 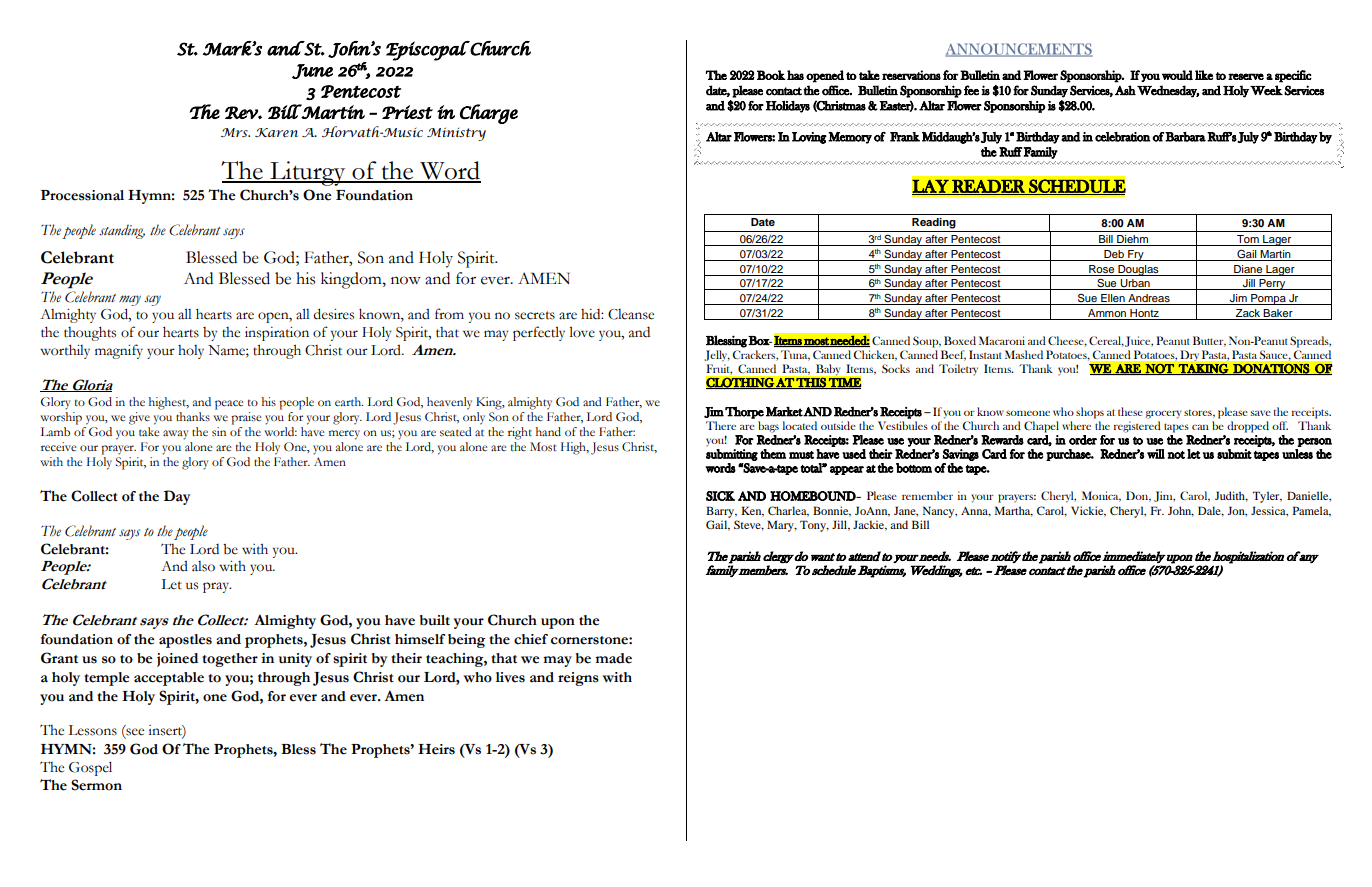 I want to click on June, so click(x=312, y=71).
